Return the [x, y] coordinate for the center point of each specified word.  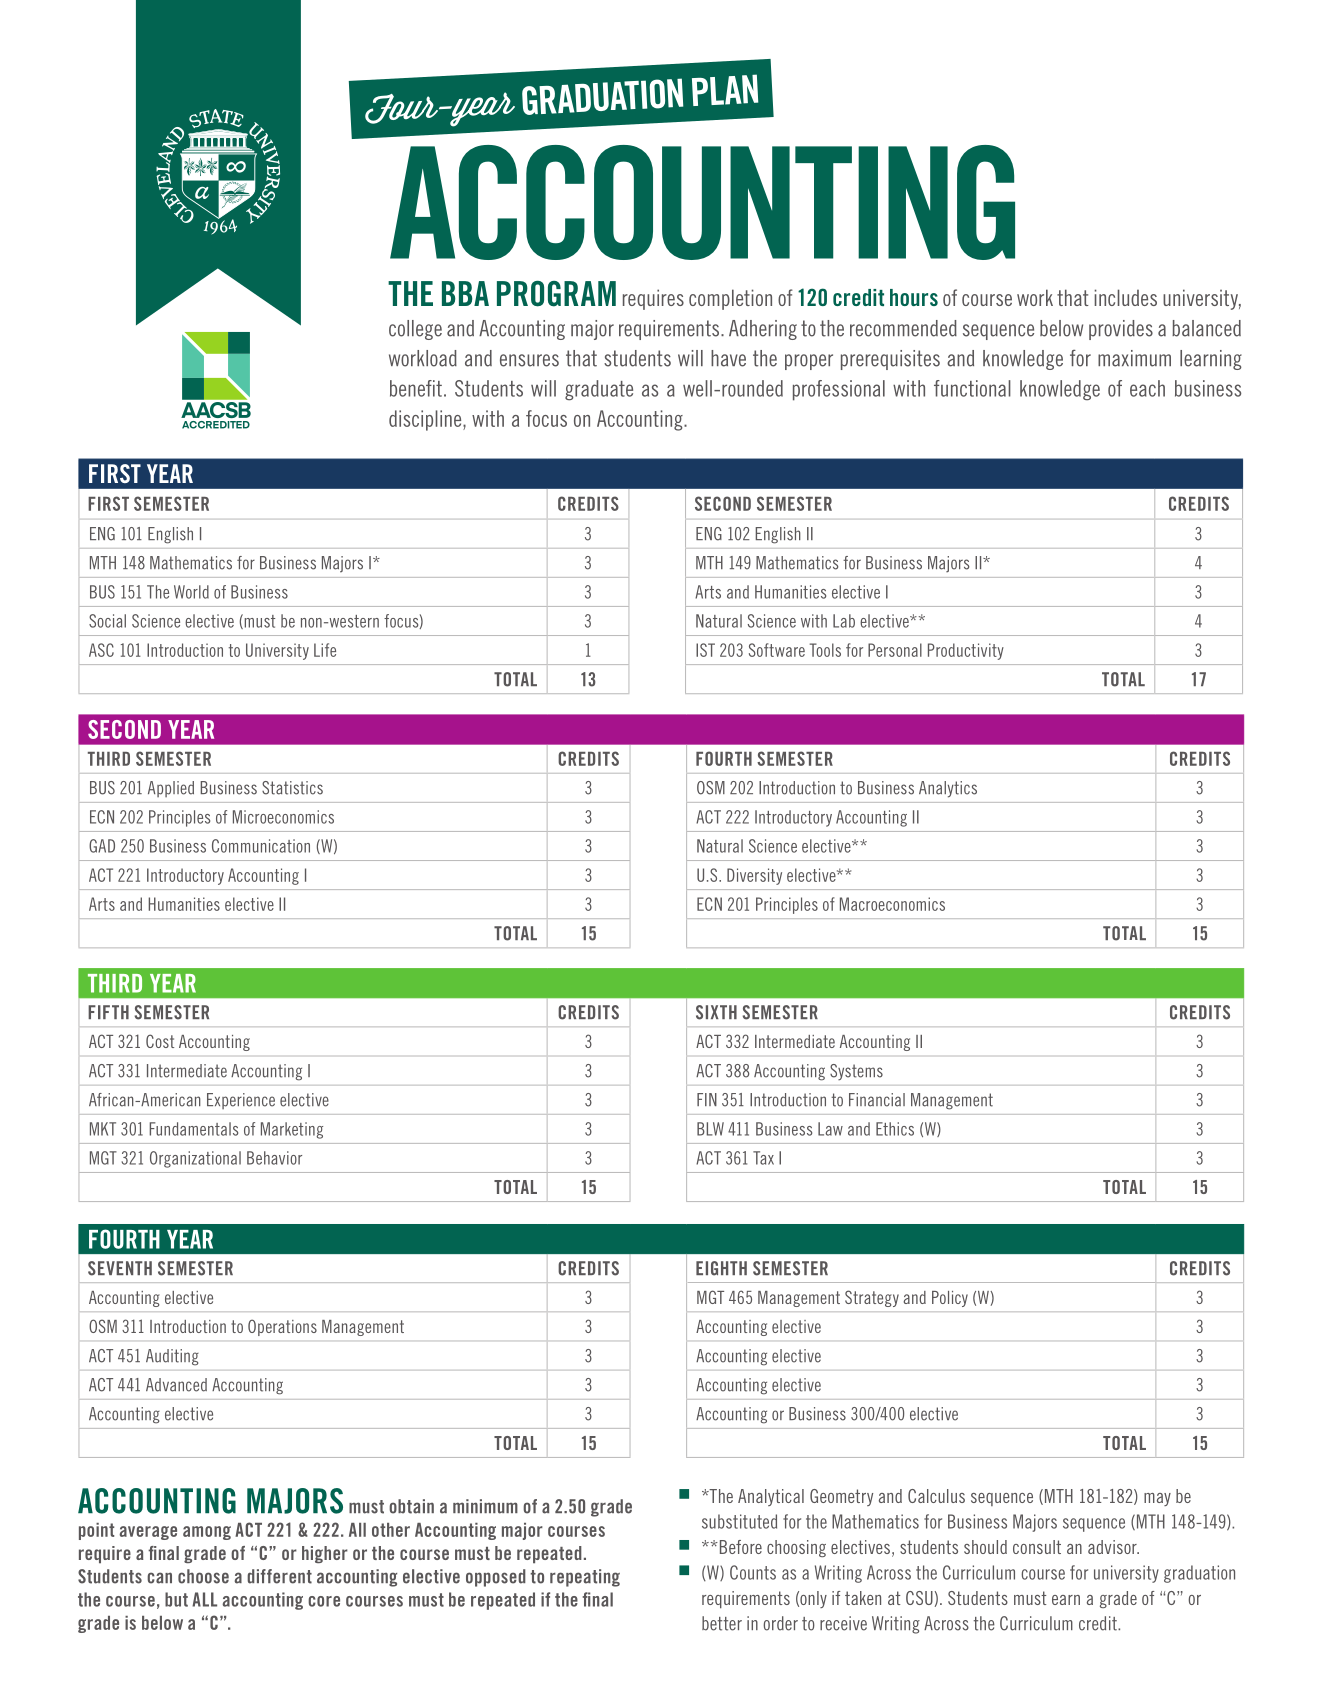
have [728, 358]
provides [1121, 330]
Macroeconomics [892, 904]
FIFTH [108, 1012]
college [415, 330]
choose [203, 1576]
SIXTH [716, 1012]
